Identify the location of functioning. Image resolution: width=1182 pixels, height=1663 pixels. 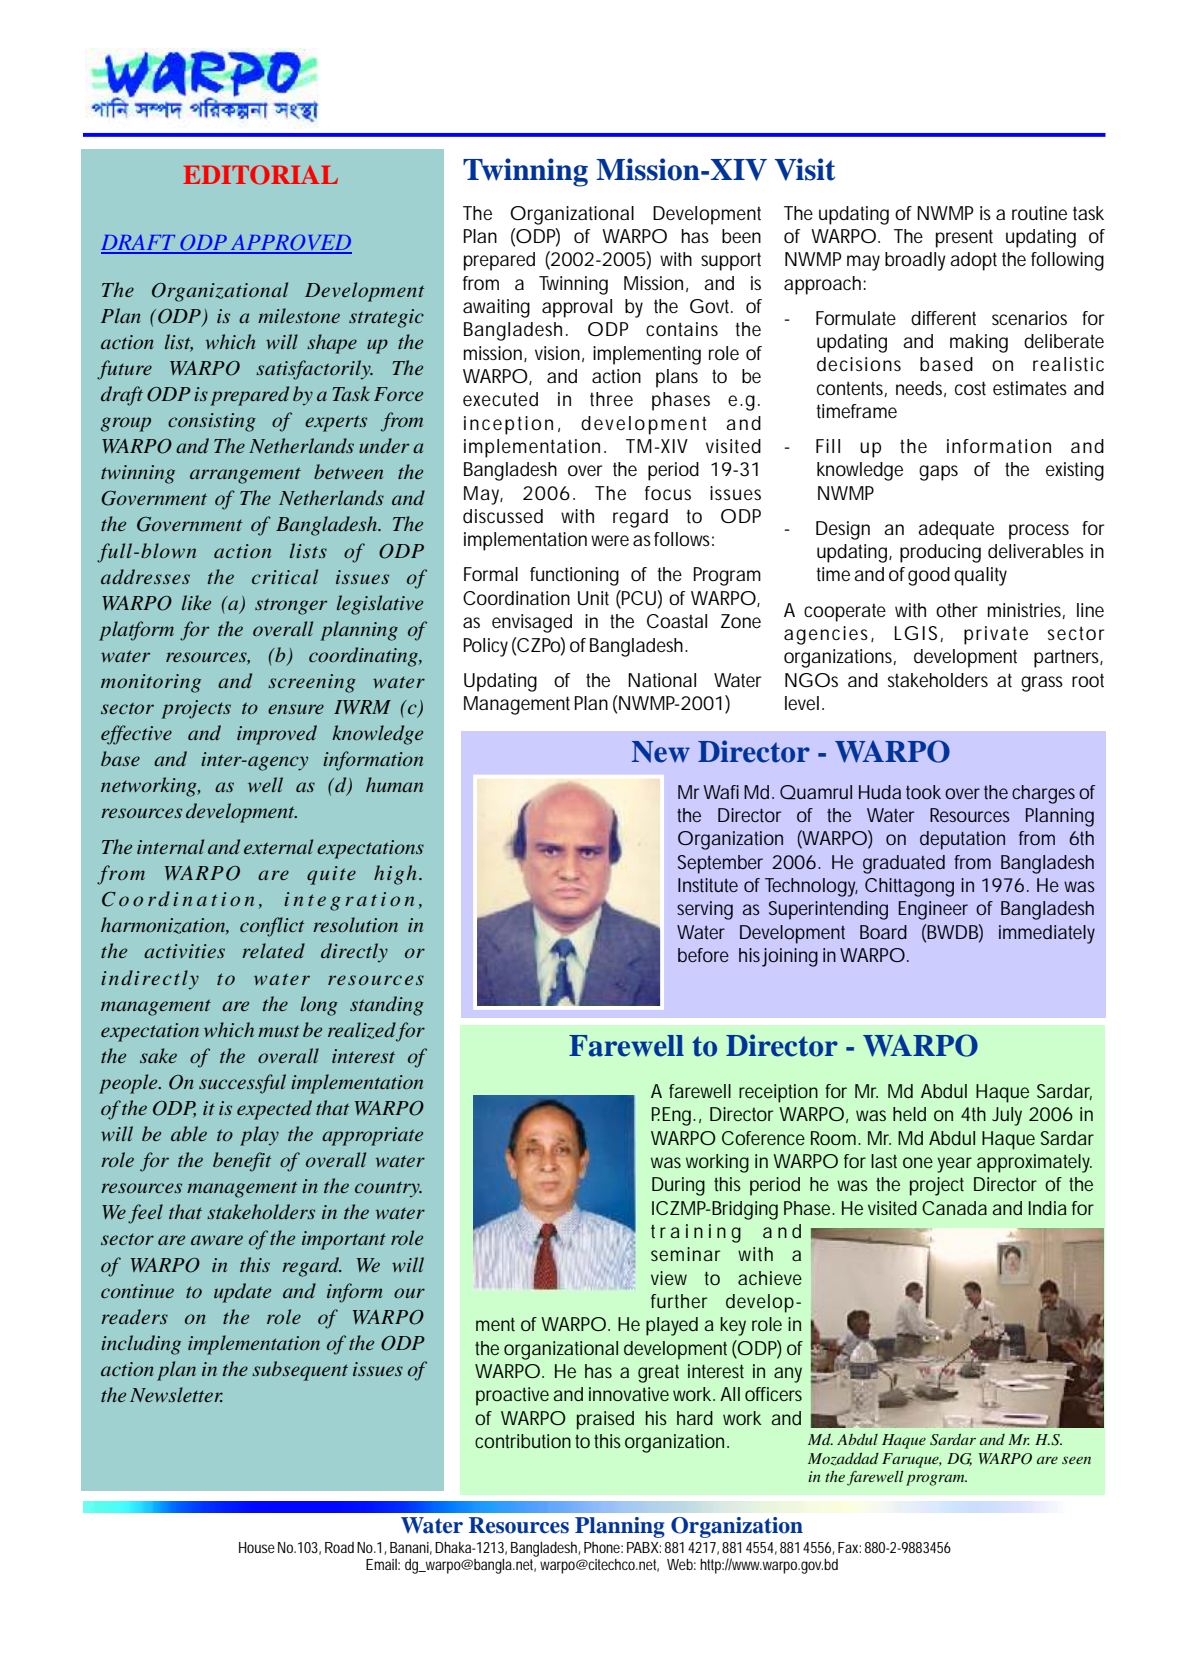
(574, 576).
